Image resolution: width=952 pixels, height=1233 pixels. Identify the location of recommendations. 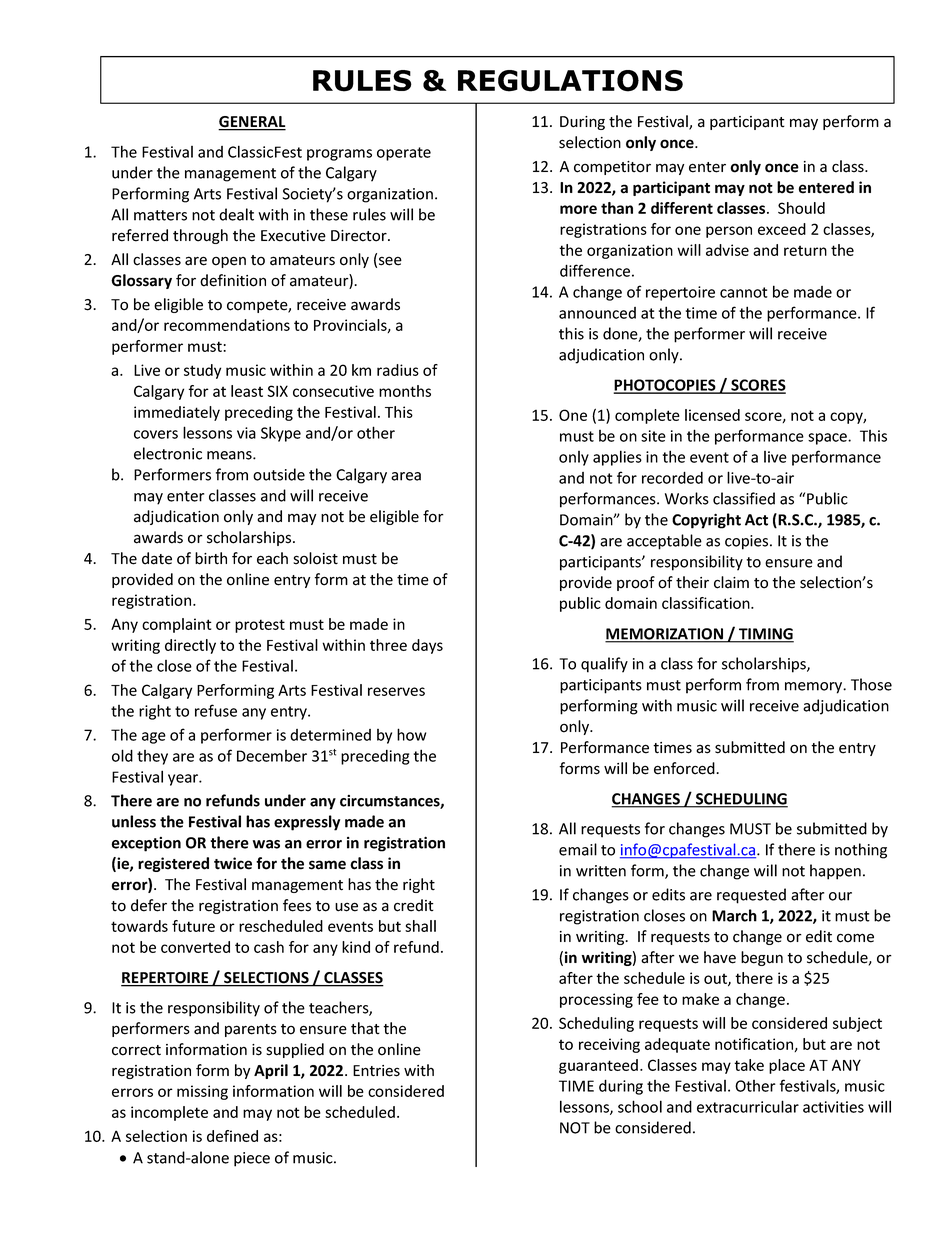
(227, 325).
